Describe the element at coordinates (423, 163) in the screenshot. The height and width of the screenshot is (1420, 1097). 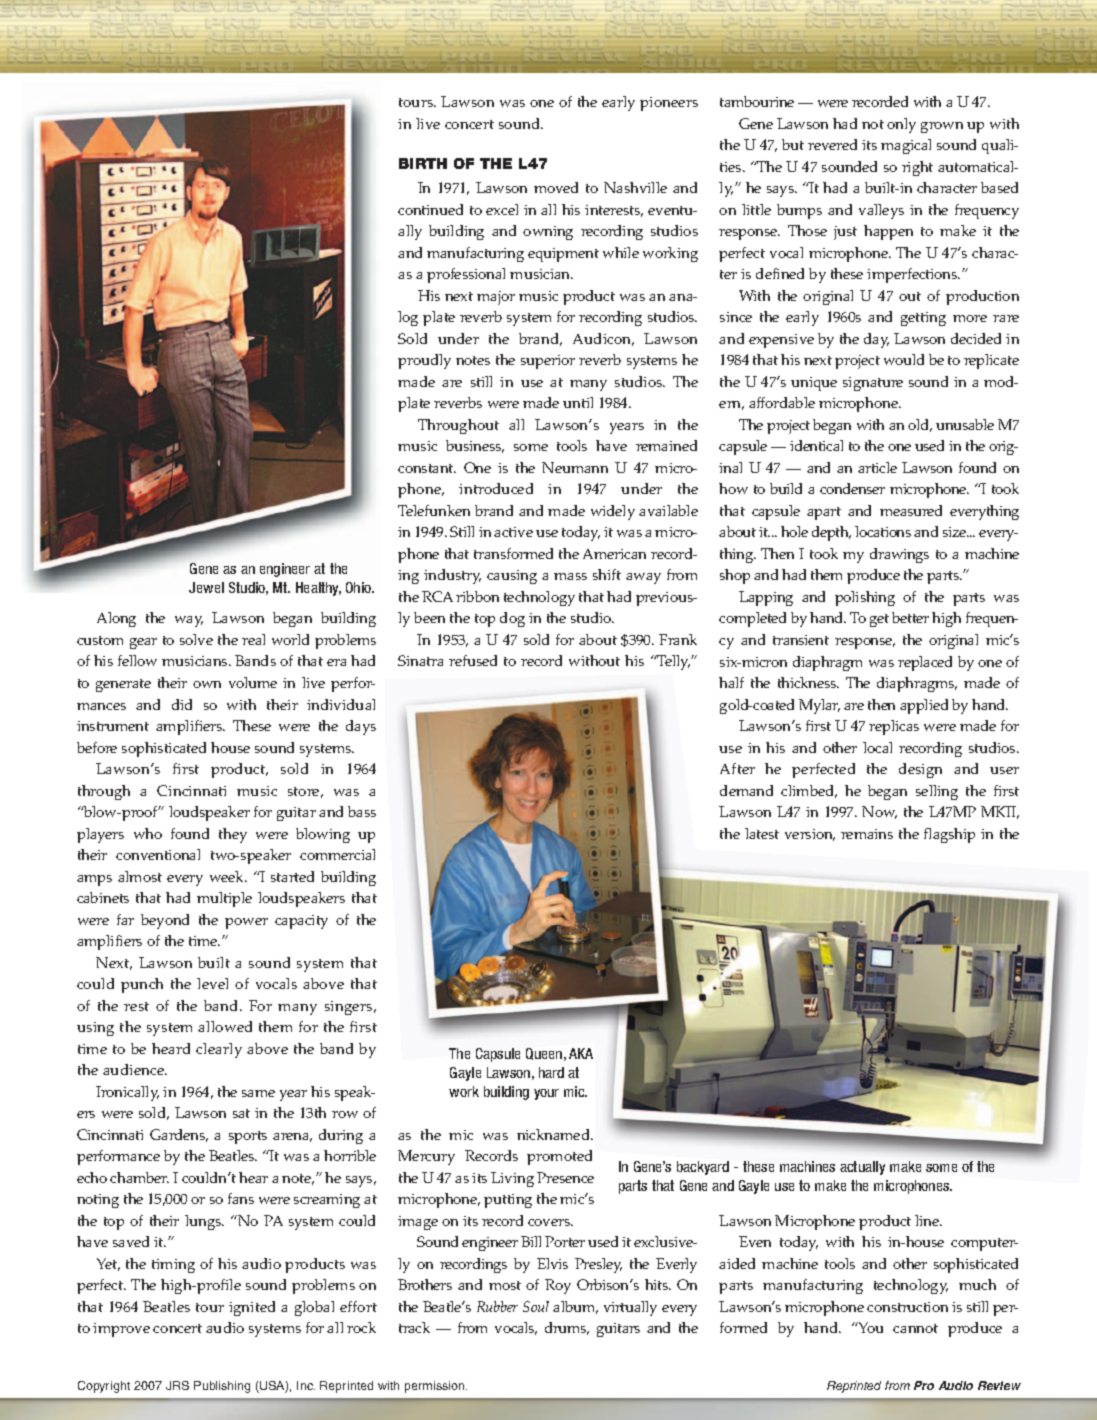
I see `BIRTH` at that location.
